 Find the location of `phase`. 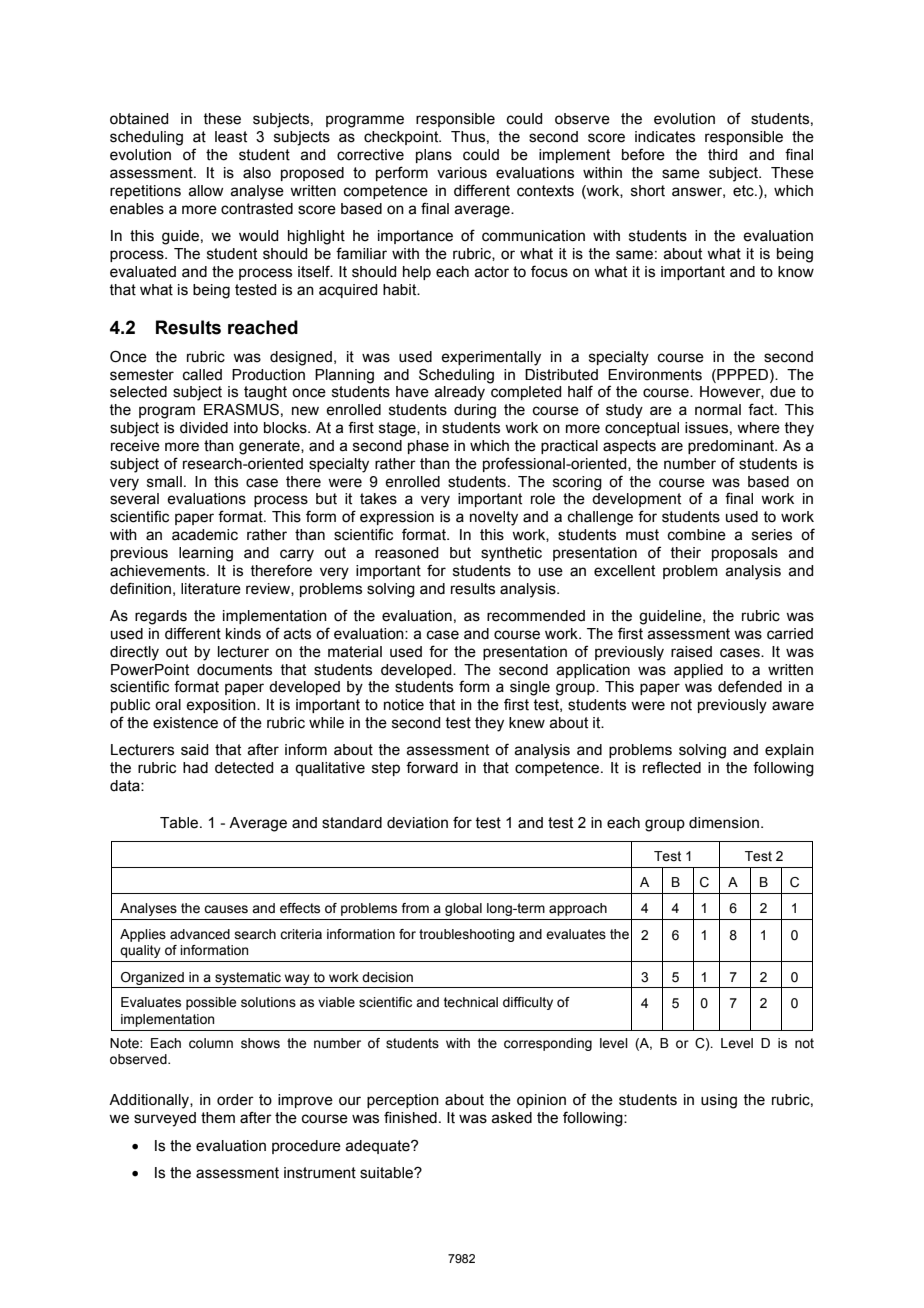

phase is located at coordinates (428, 447).
